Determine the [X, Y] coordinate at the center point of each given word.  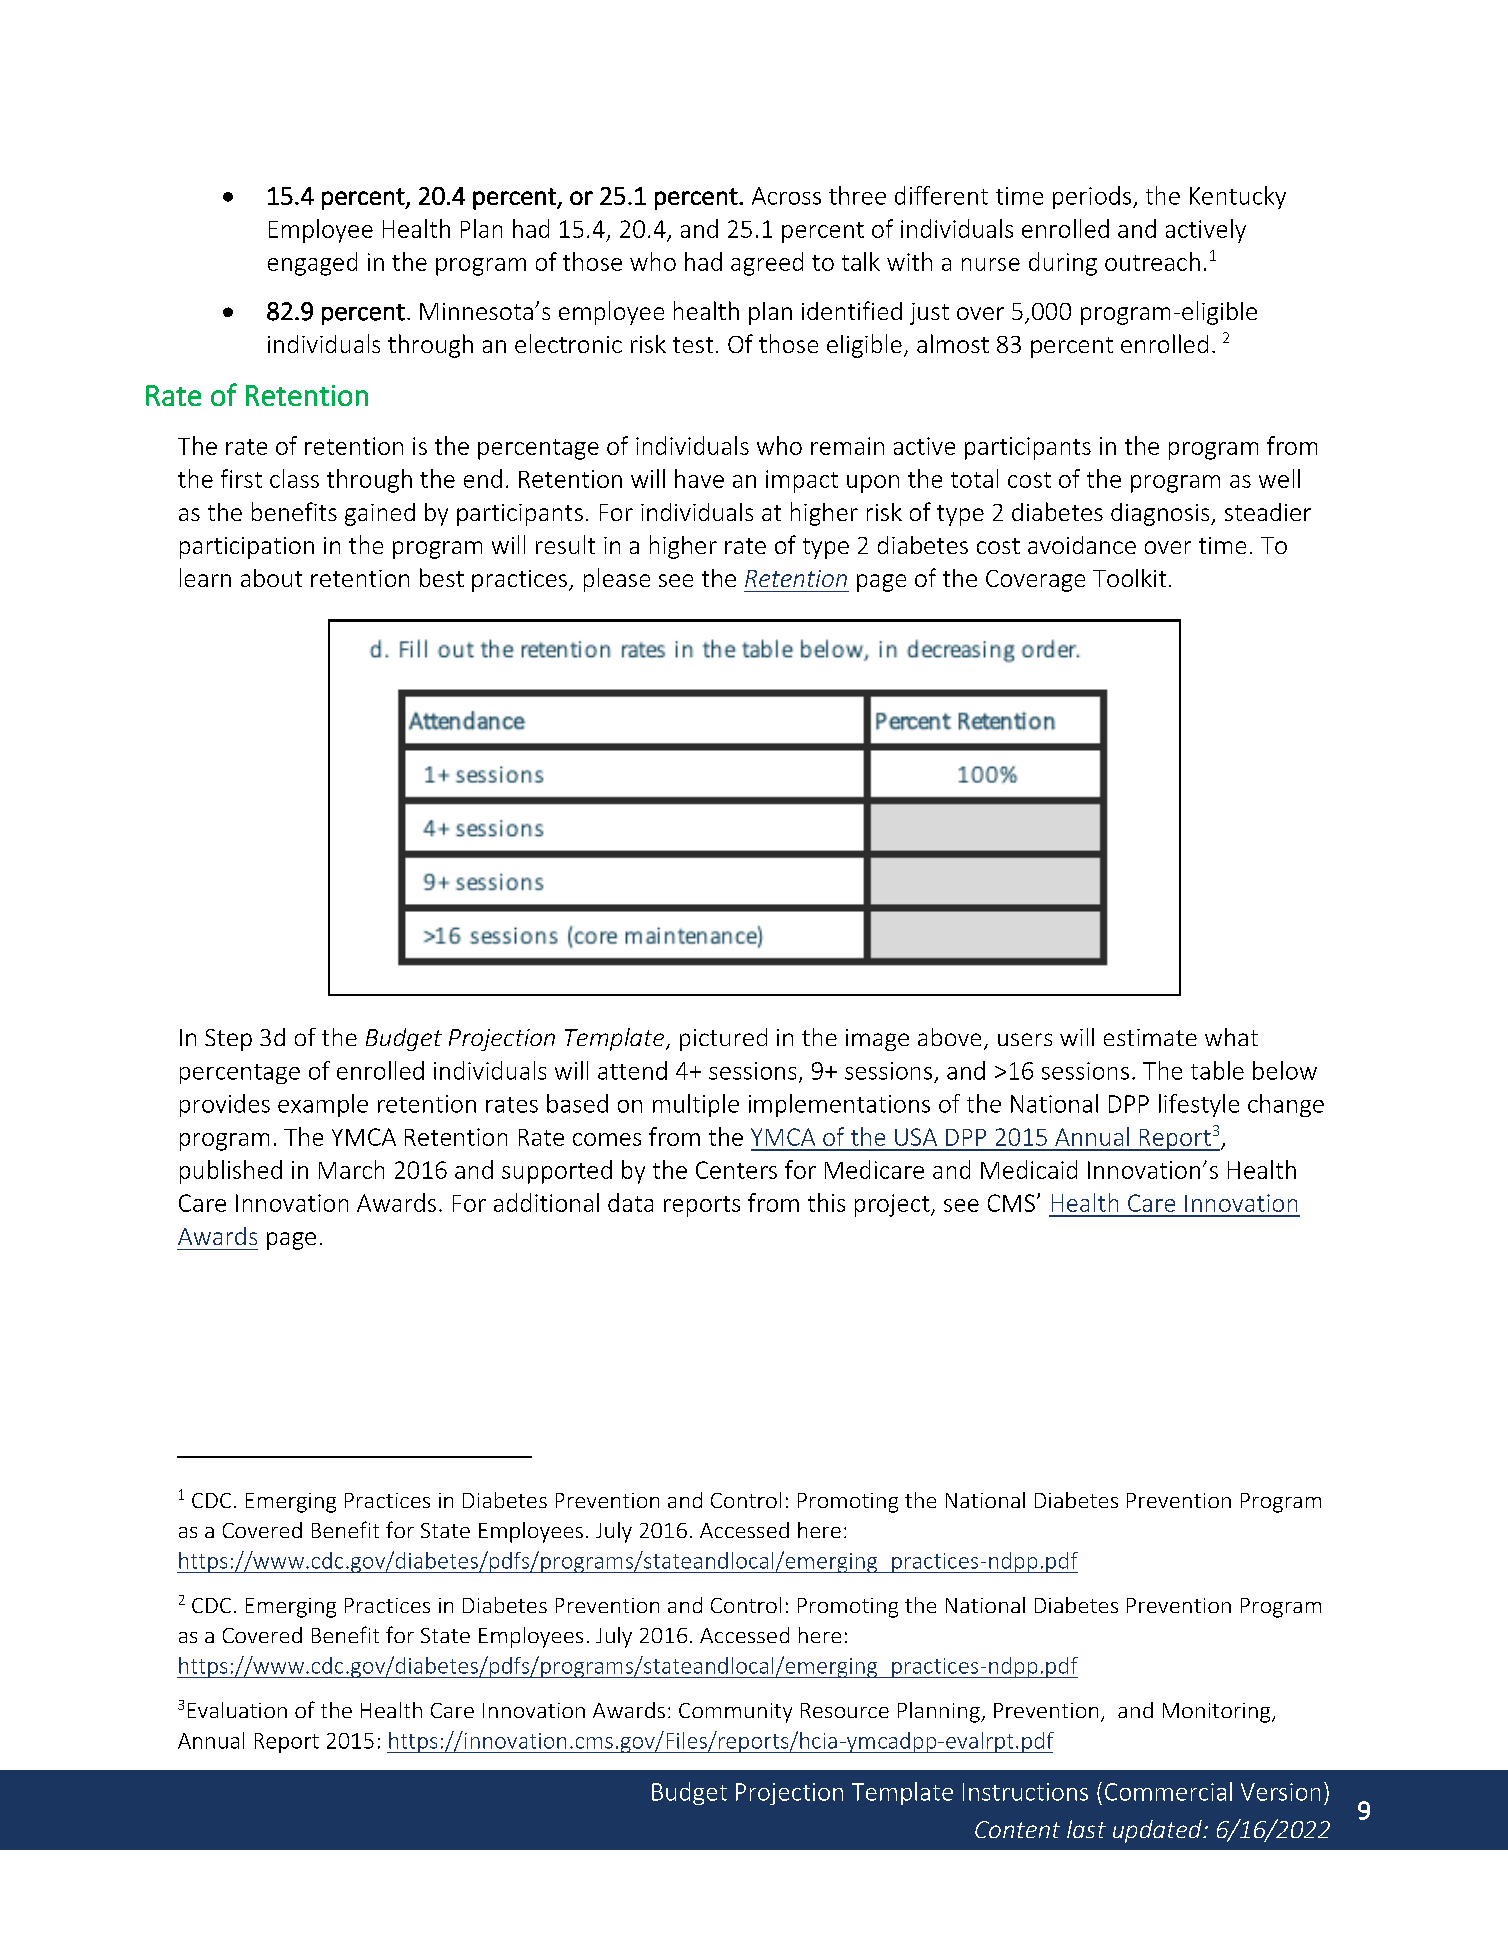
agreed [767, 264]
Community [735, 1713]
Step [228, 1040]
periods [1092, 197]
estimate [1150, 1037]
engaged [312, 264]
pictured [723, 1039]
